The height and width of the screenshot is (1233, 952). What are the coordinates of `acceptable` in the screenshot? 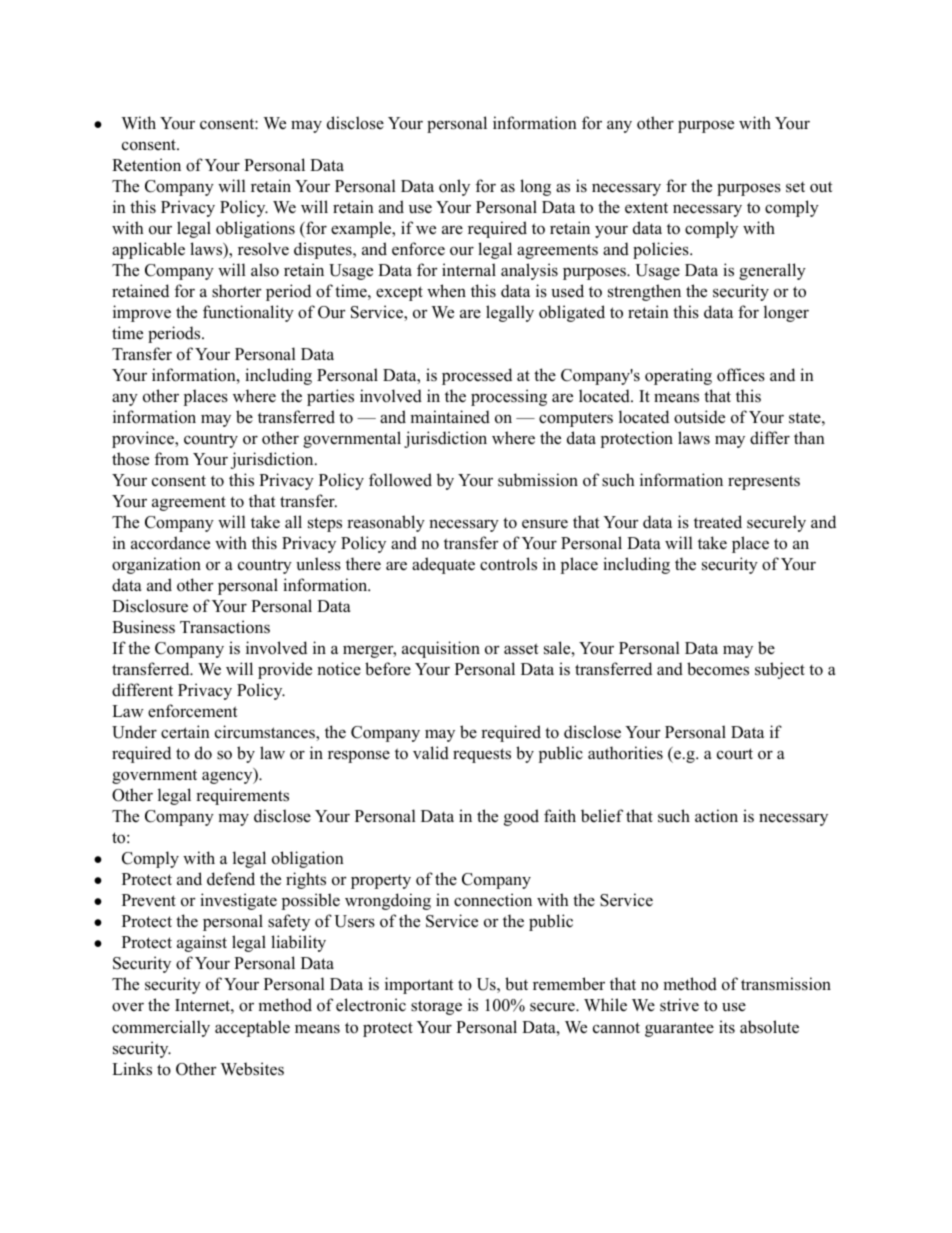 It's located at (252, 1028).
